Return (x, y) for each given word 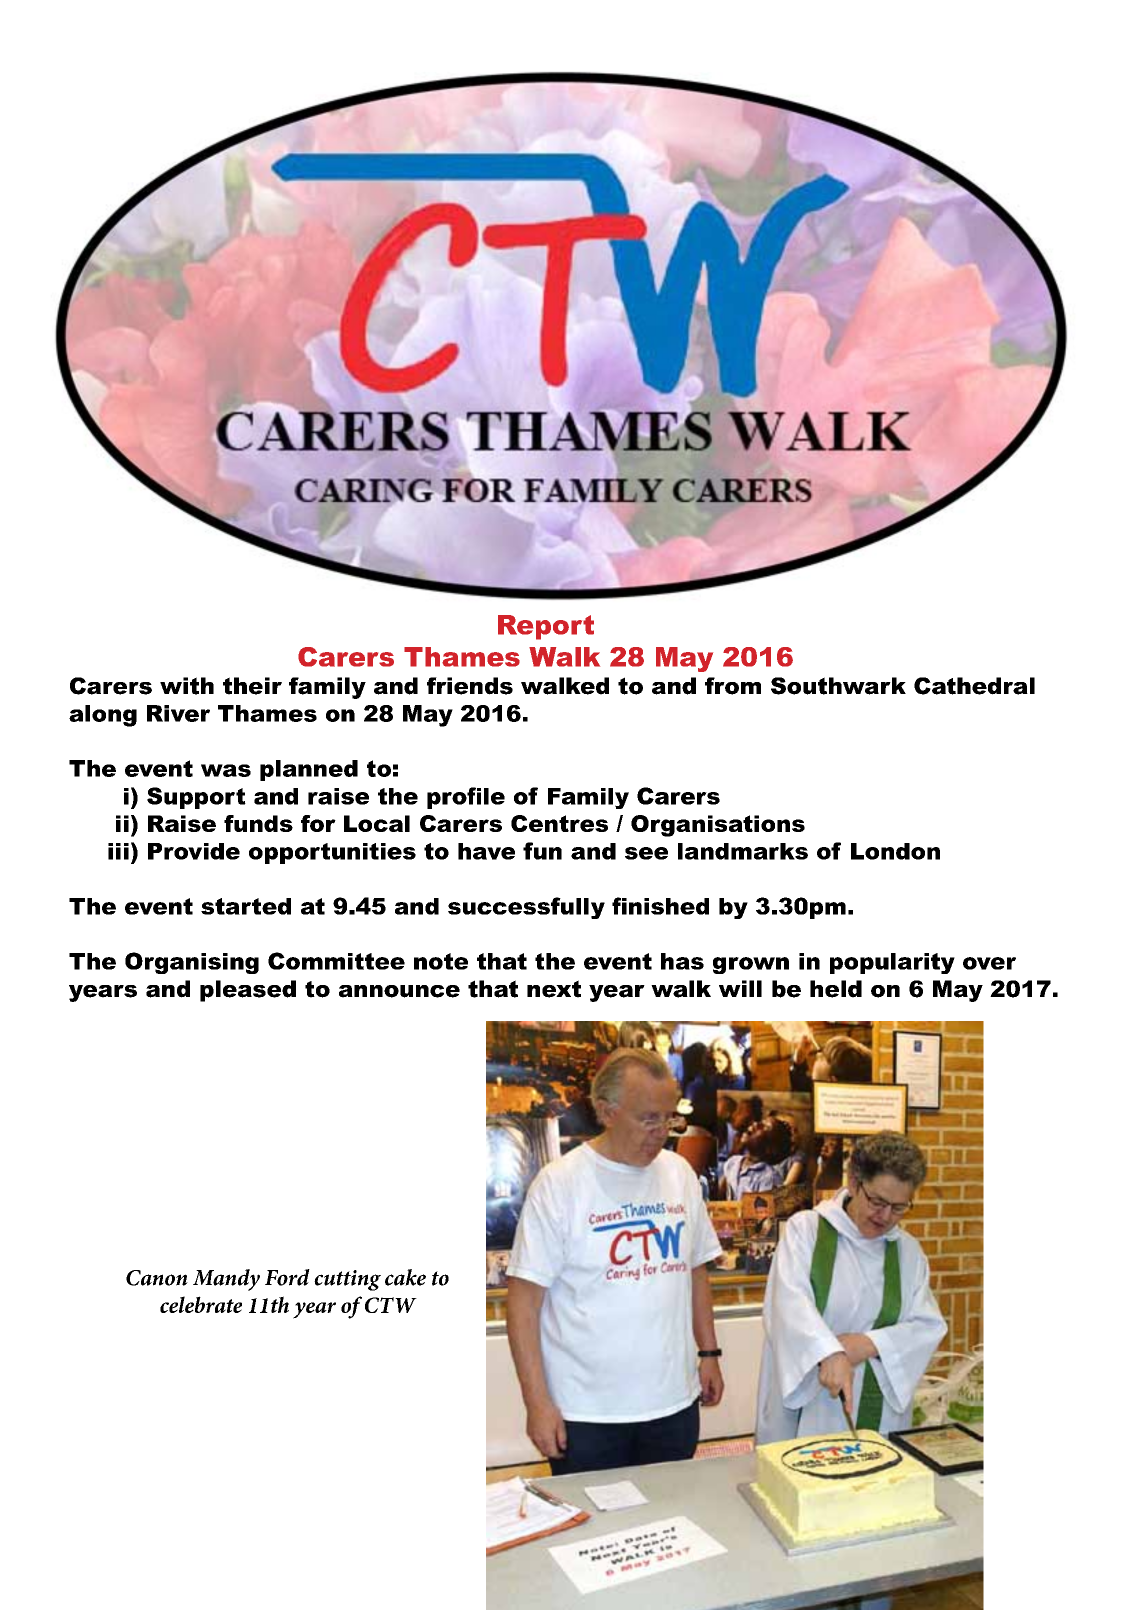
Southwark (838, 686)
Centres (559, 823)
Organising (192, 963)
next (554, 989)
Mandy (226, 1280)
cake (405, 1277)
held (836, 989)
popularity (892, 963)
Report (546, 627)
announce (399, 991)
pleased (248, 991)
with (187, 686)
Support (196, 798)
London (895, 851)
